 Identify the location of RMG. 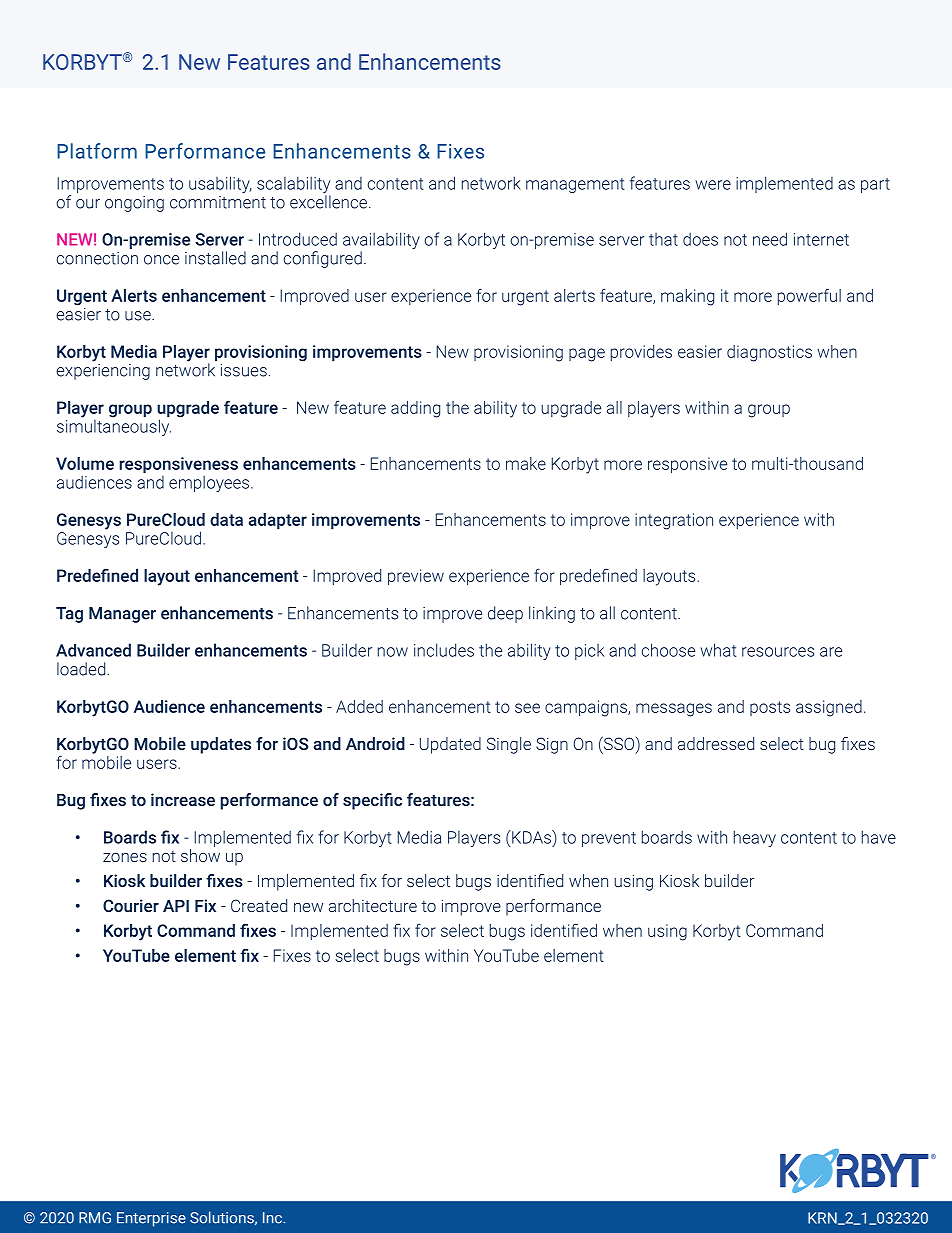
(95, 1218).
